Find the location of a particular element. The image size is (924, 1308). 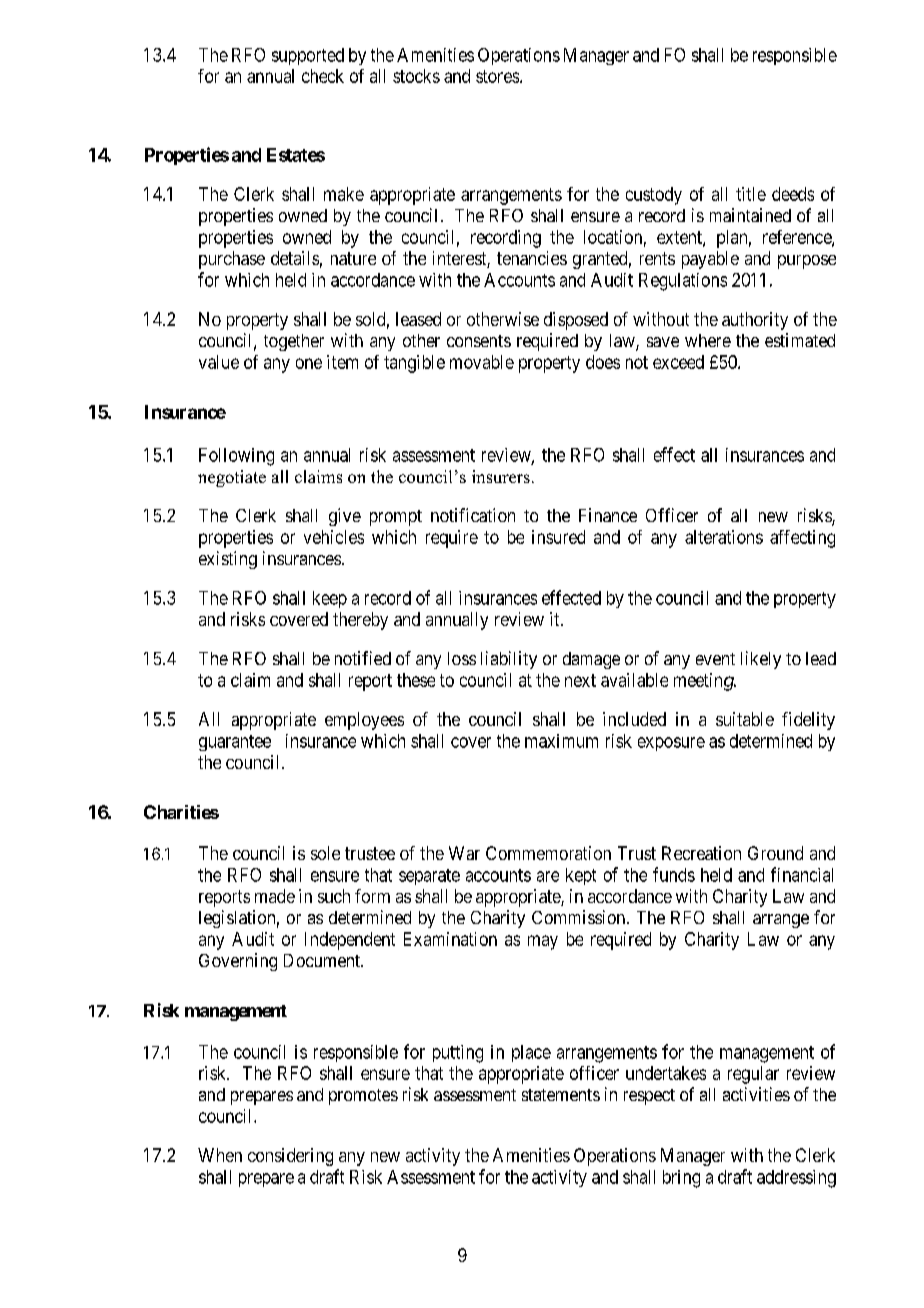

stores is located at coordinates (497, 76).
